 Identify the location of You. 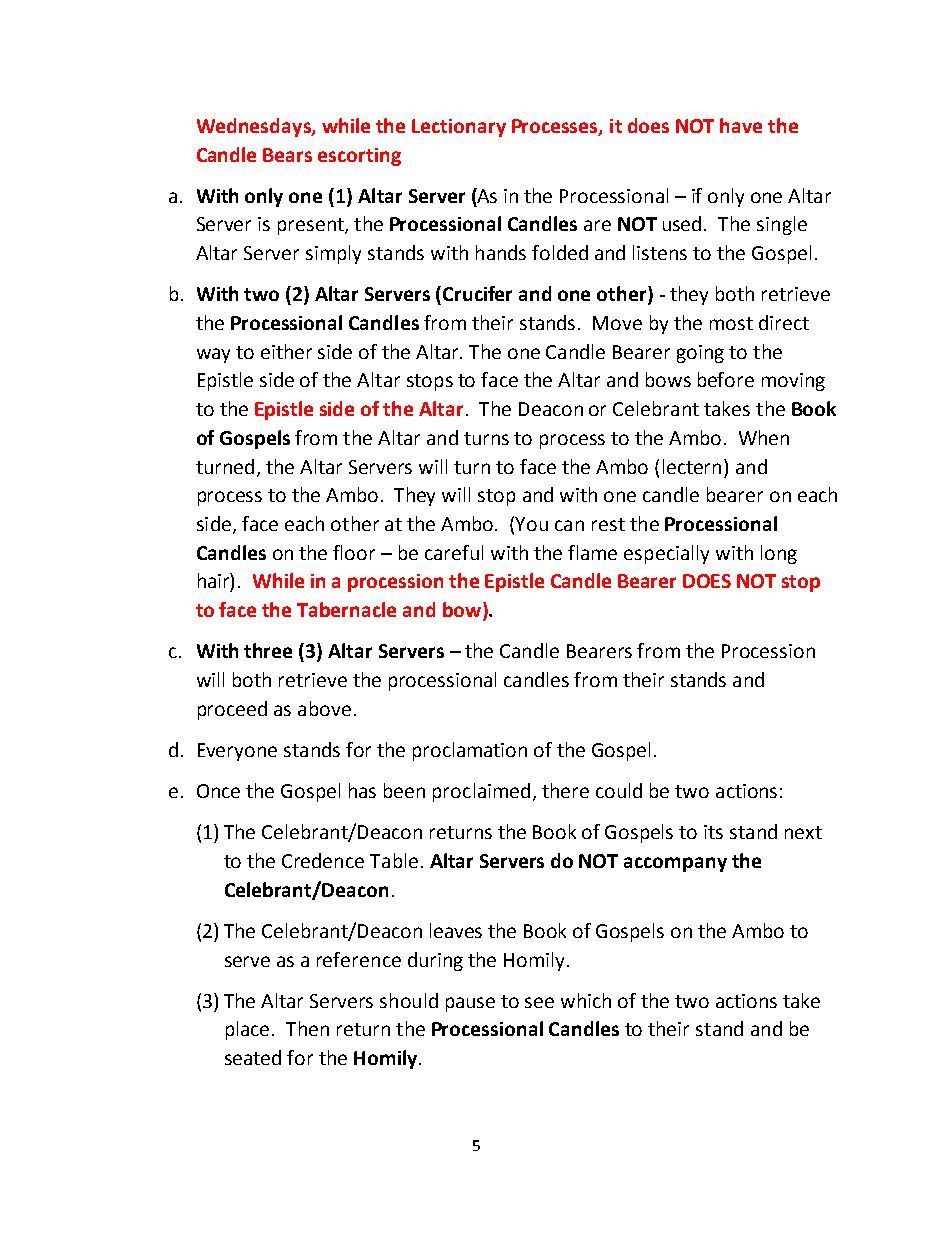
(531, 524).
